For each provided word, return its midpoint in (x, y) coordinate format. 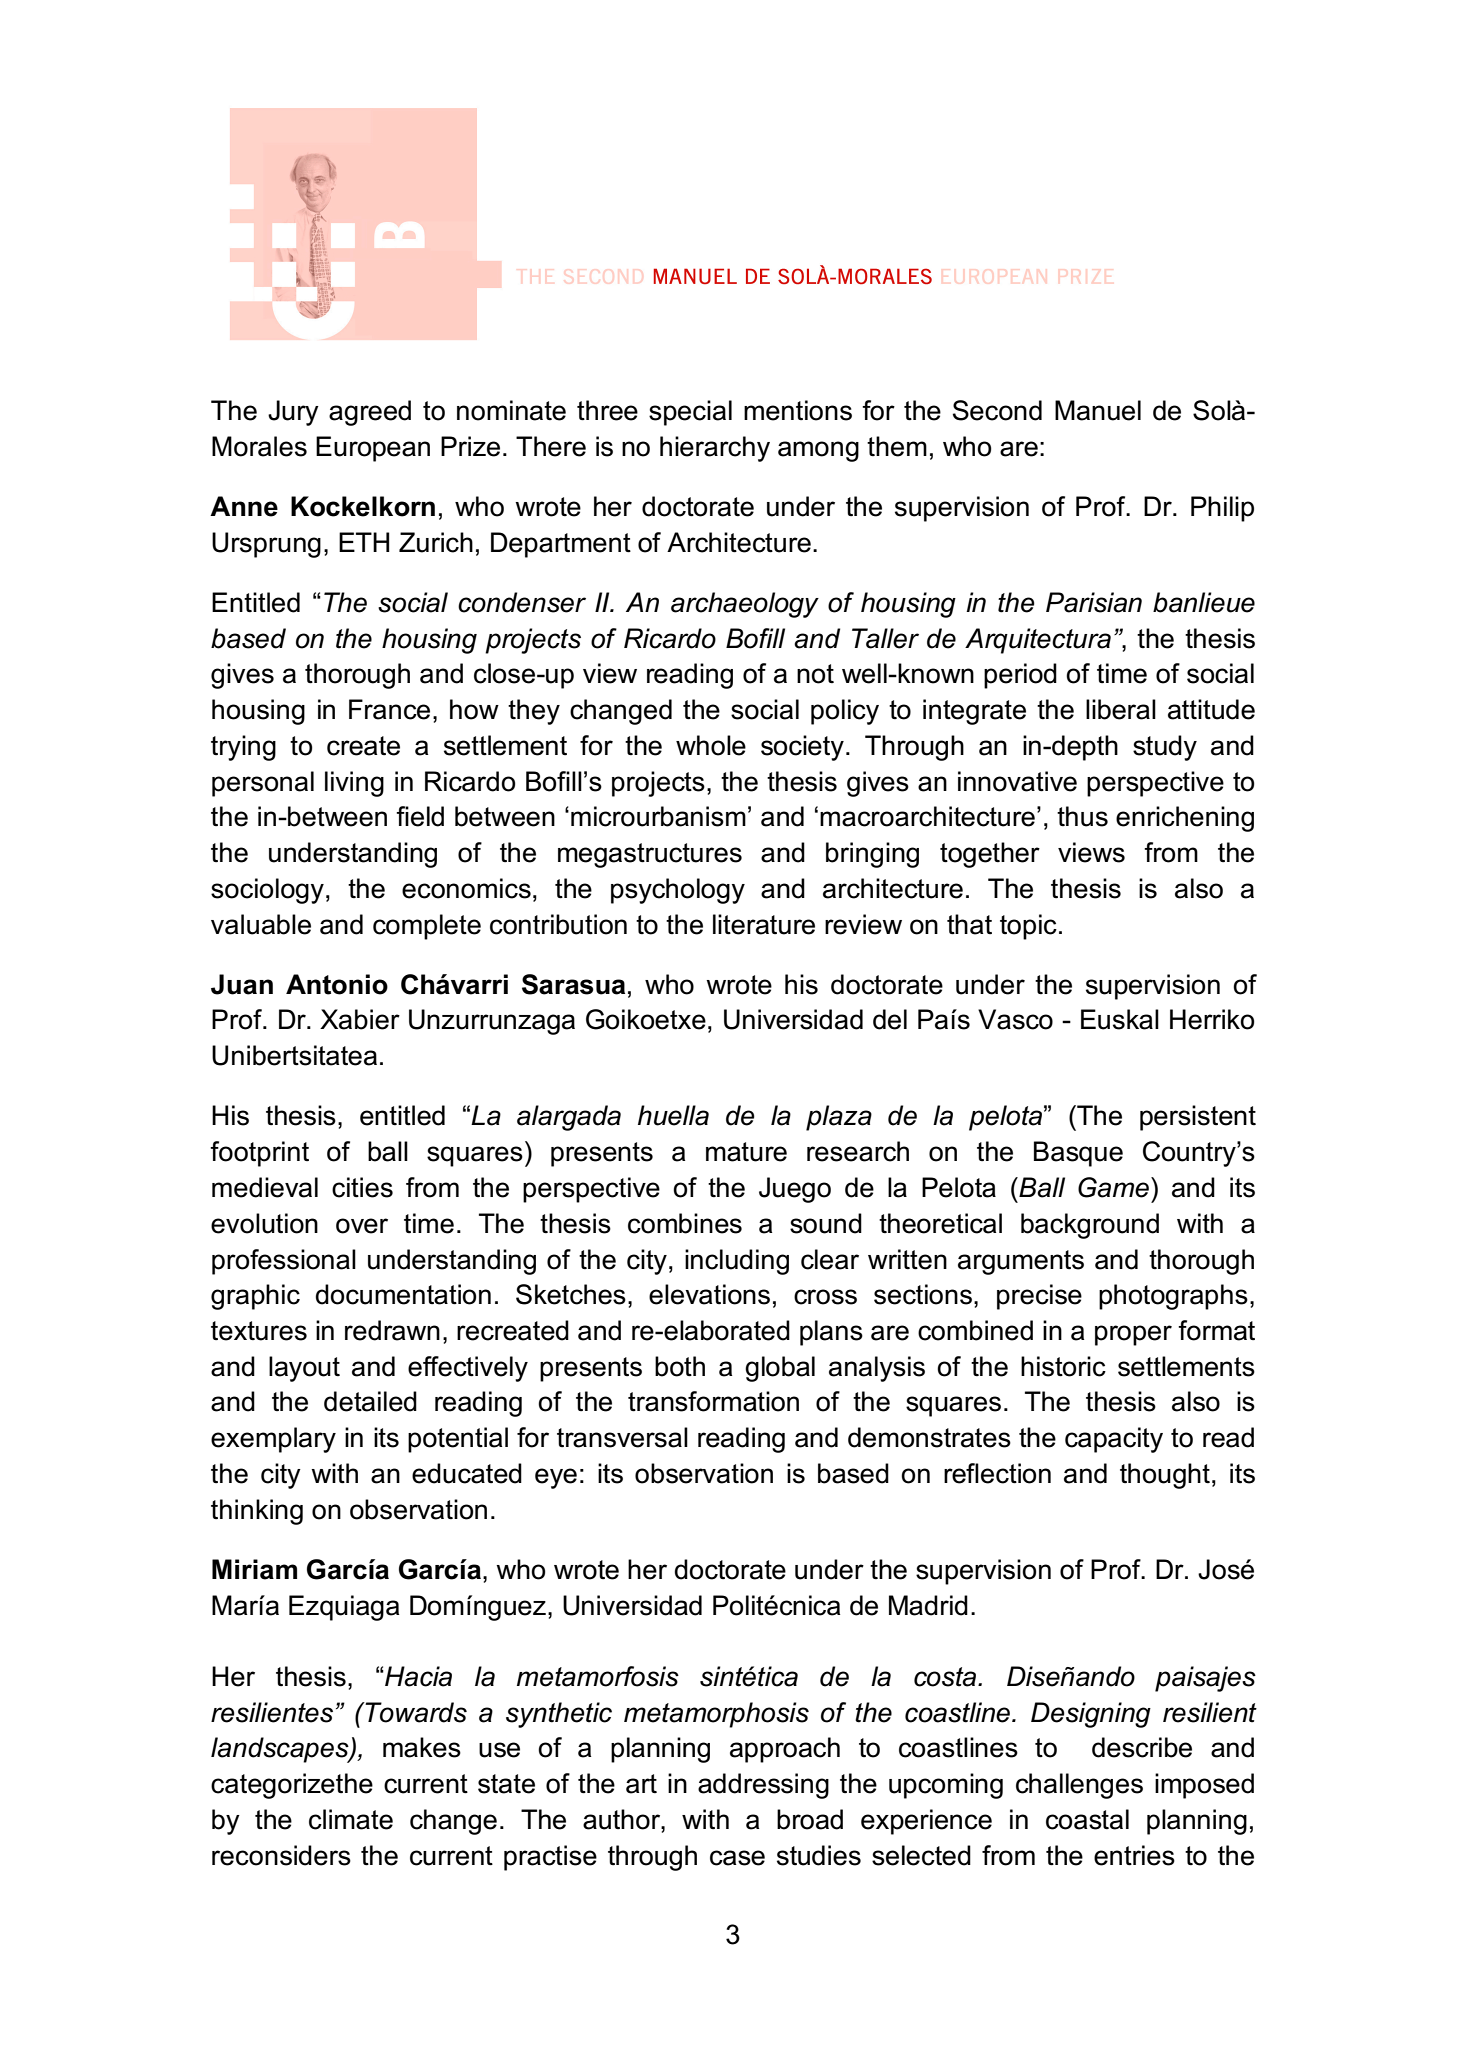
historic (1063, 1366)
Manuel (1098, 410)
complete (427, 927)
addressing (763, 1786)
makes (422, 1747)
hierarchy (715, 449)
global (780, 1369)
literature (764, 924)
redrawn (392, 1330)
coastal (1087, 1819)
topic (1028, 927)
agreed (370, 413)
